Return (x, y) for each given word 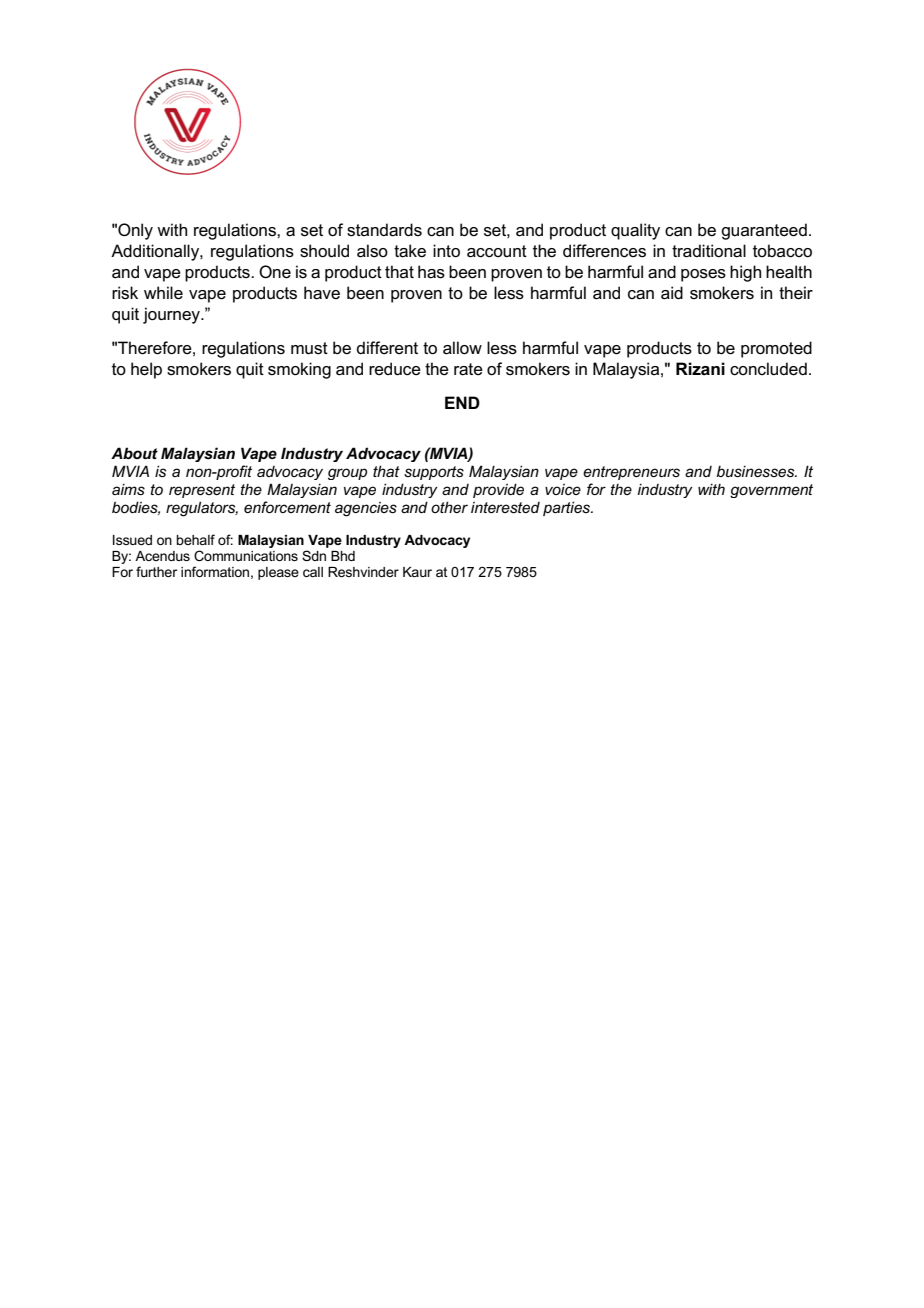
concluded (768, 369)
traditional (709, 251)
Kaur (417, 572)
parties (568, 508)
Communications (246, 555)
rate (468, 369)
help (146, 370)
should (324, 251)
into (446, 251)
